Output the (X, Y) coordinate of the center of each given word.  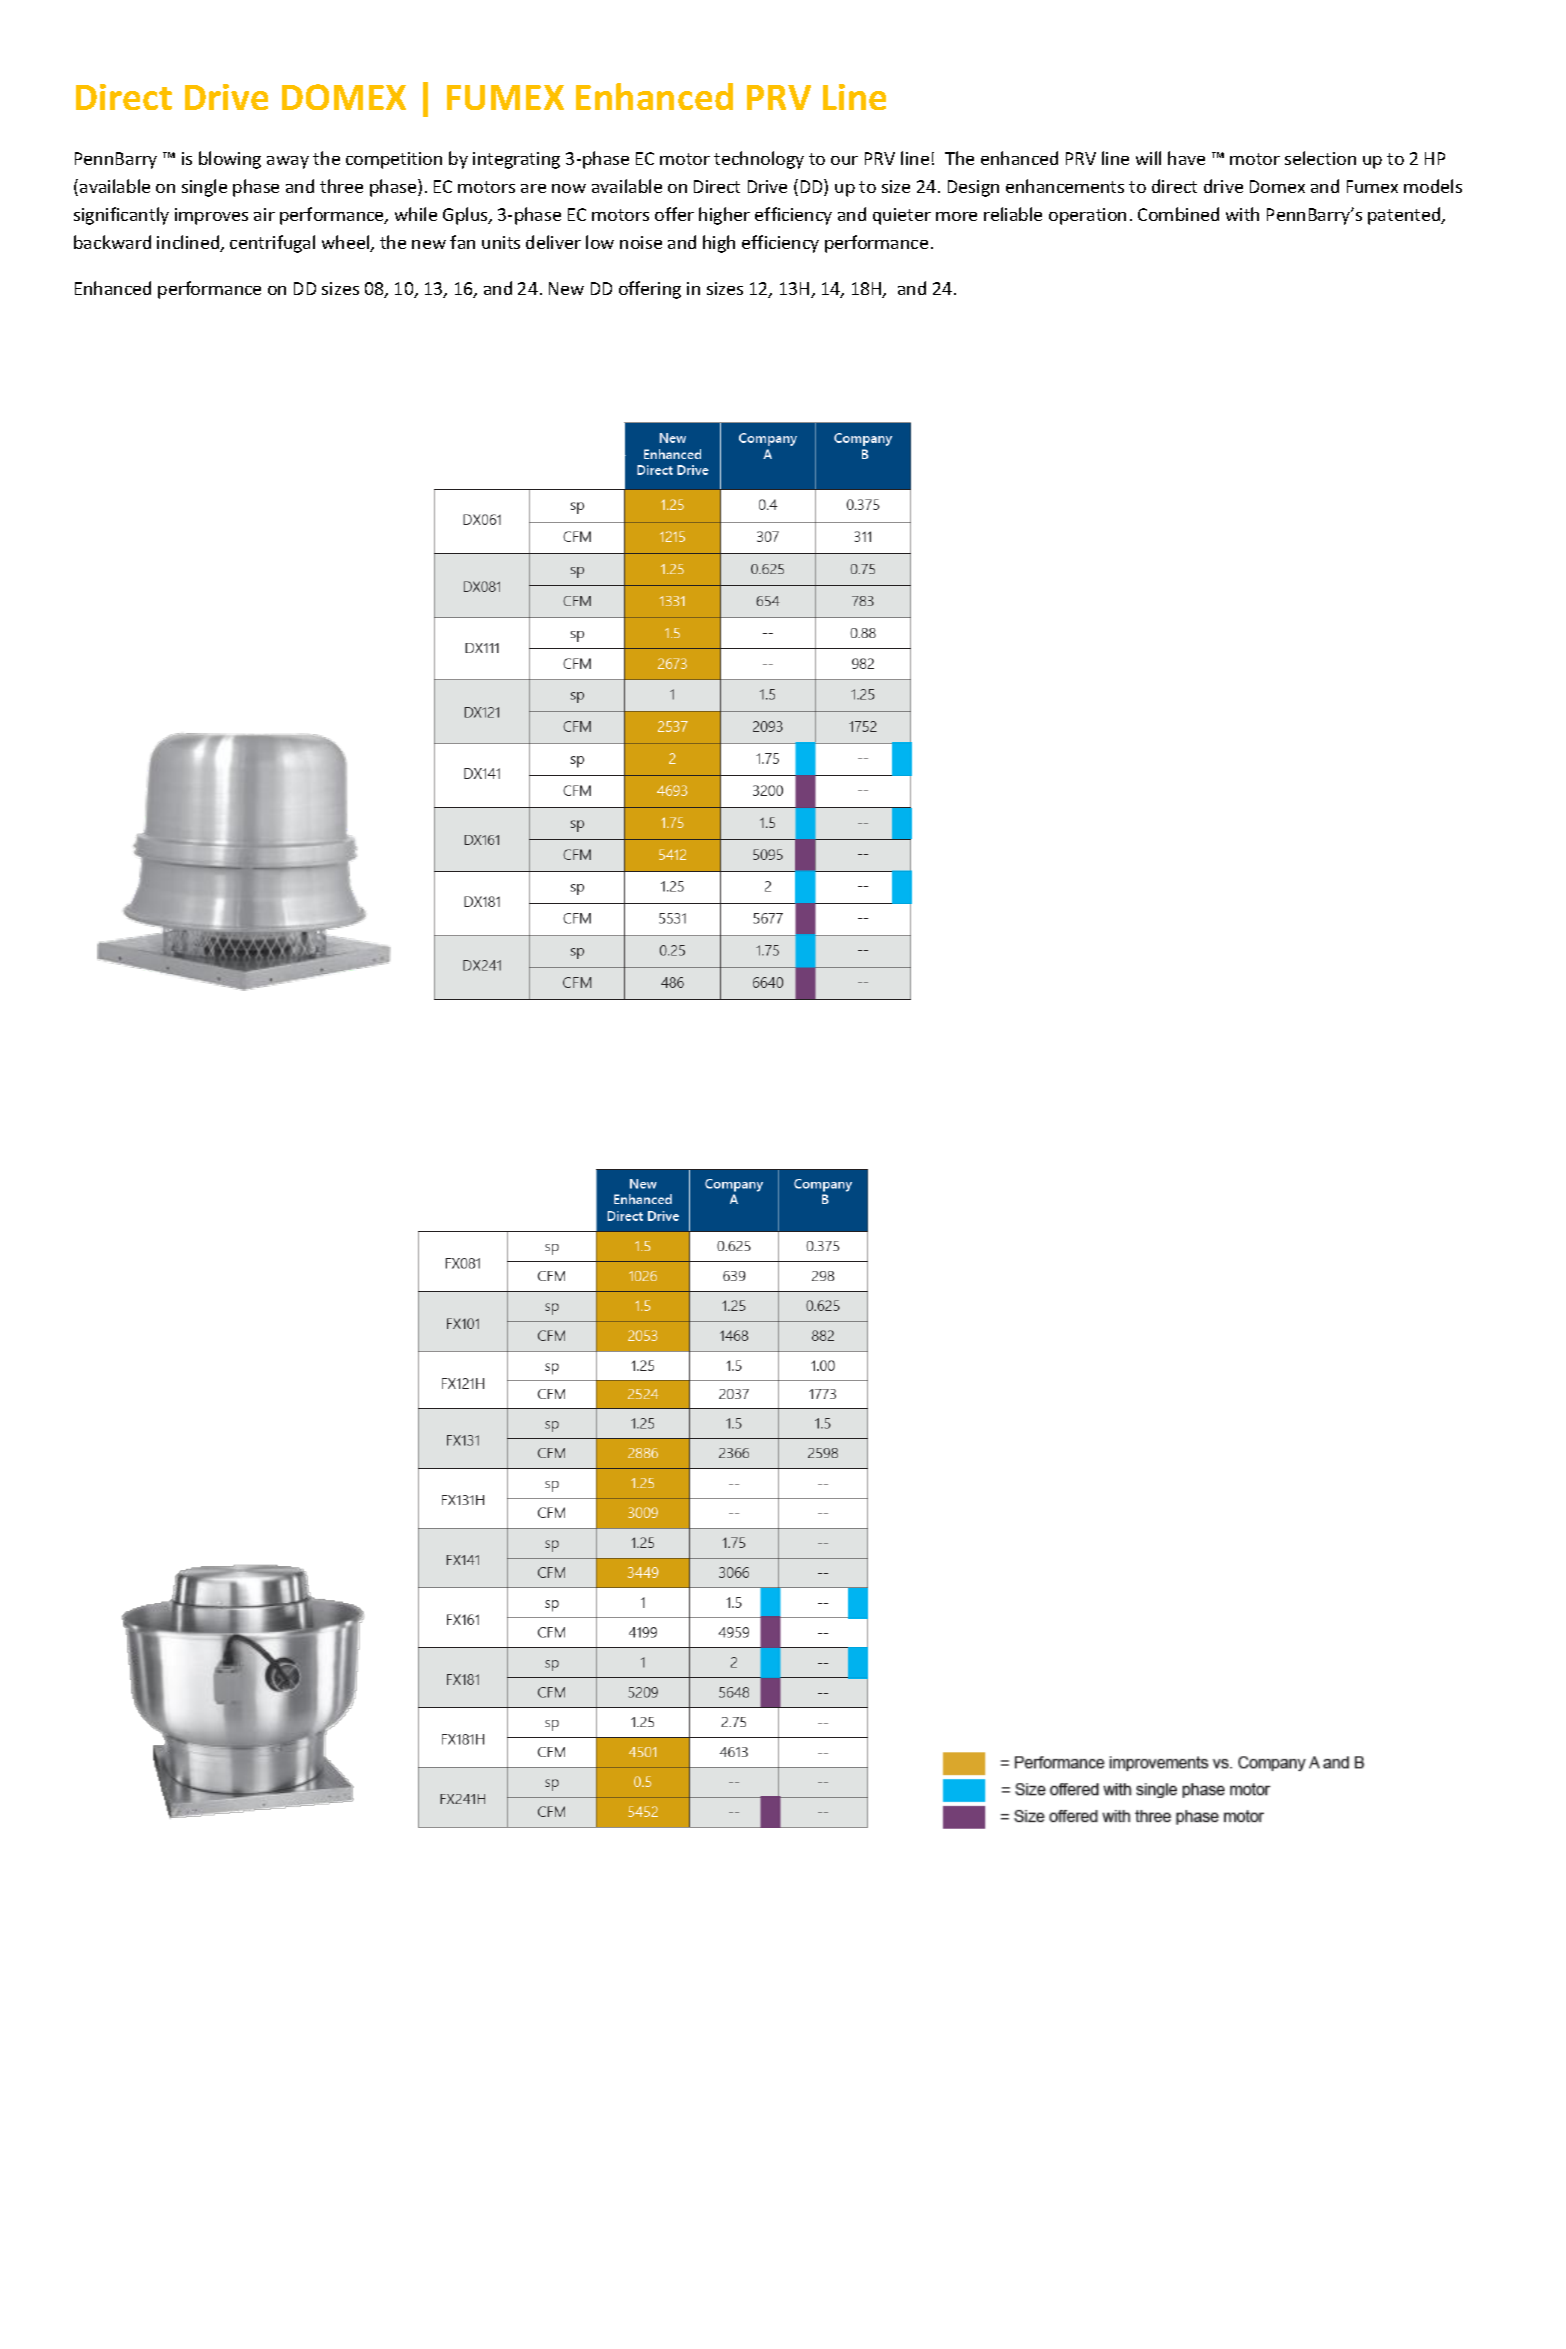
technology (759, 160)
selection (1320, 158)
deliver (553, 242)
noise (641, 242)
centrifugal (272, 244)
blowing (230, 160)
